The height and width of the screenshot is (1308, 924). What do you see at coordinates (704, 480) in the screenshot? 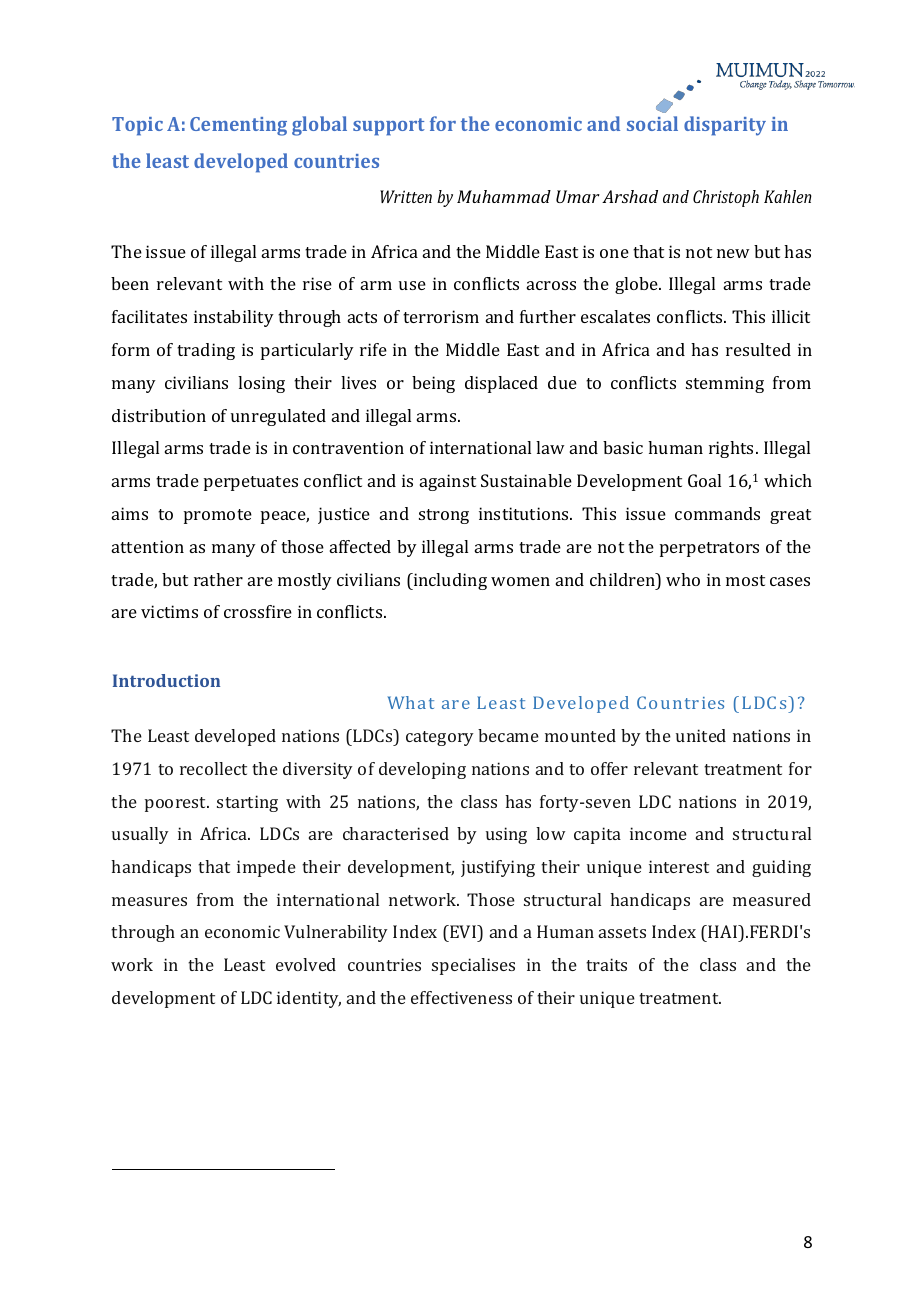
I see `Goal` at bounding box center [704, 480].
